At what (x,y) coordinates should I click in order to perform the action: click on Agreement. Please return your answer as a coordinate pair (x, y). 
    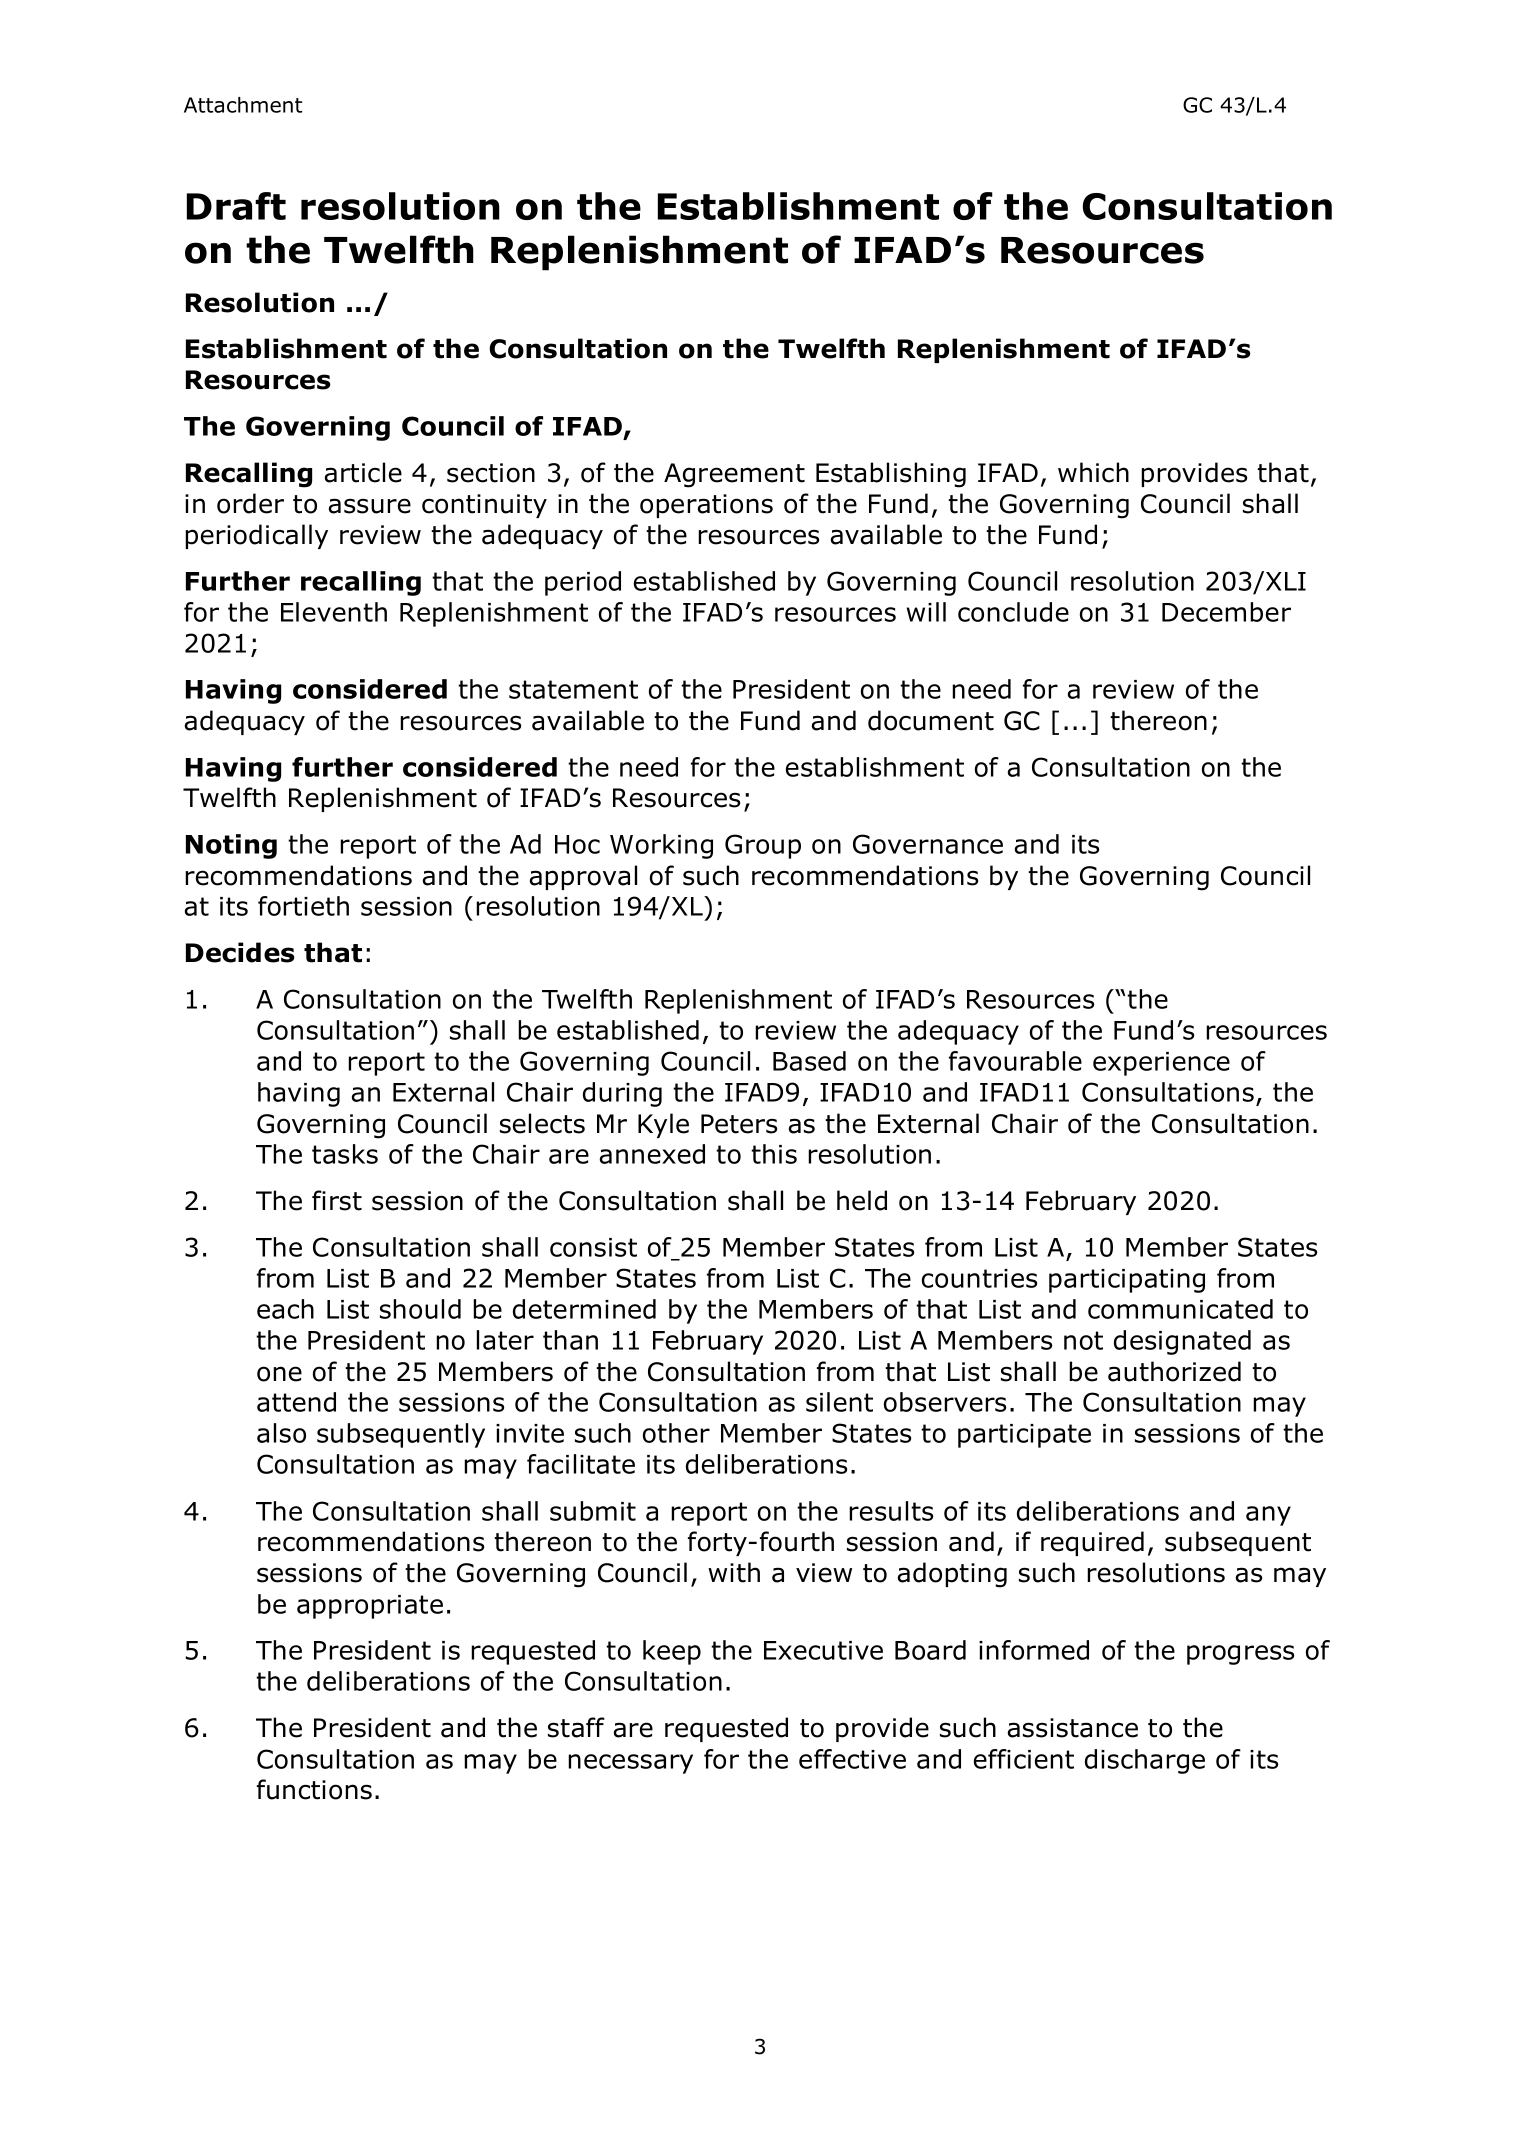
    Looking at the image, I should click on (734, 475).
